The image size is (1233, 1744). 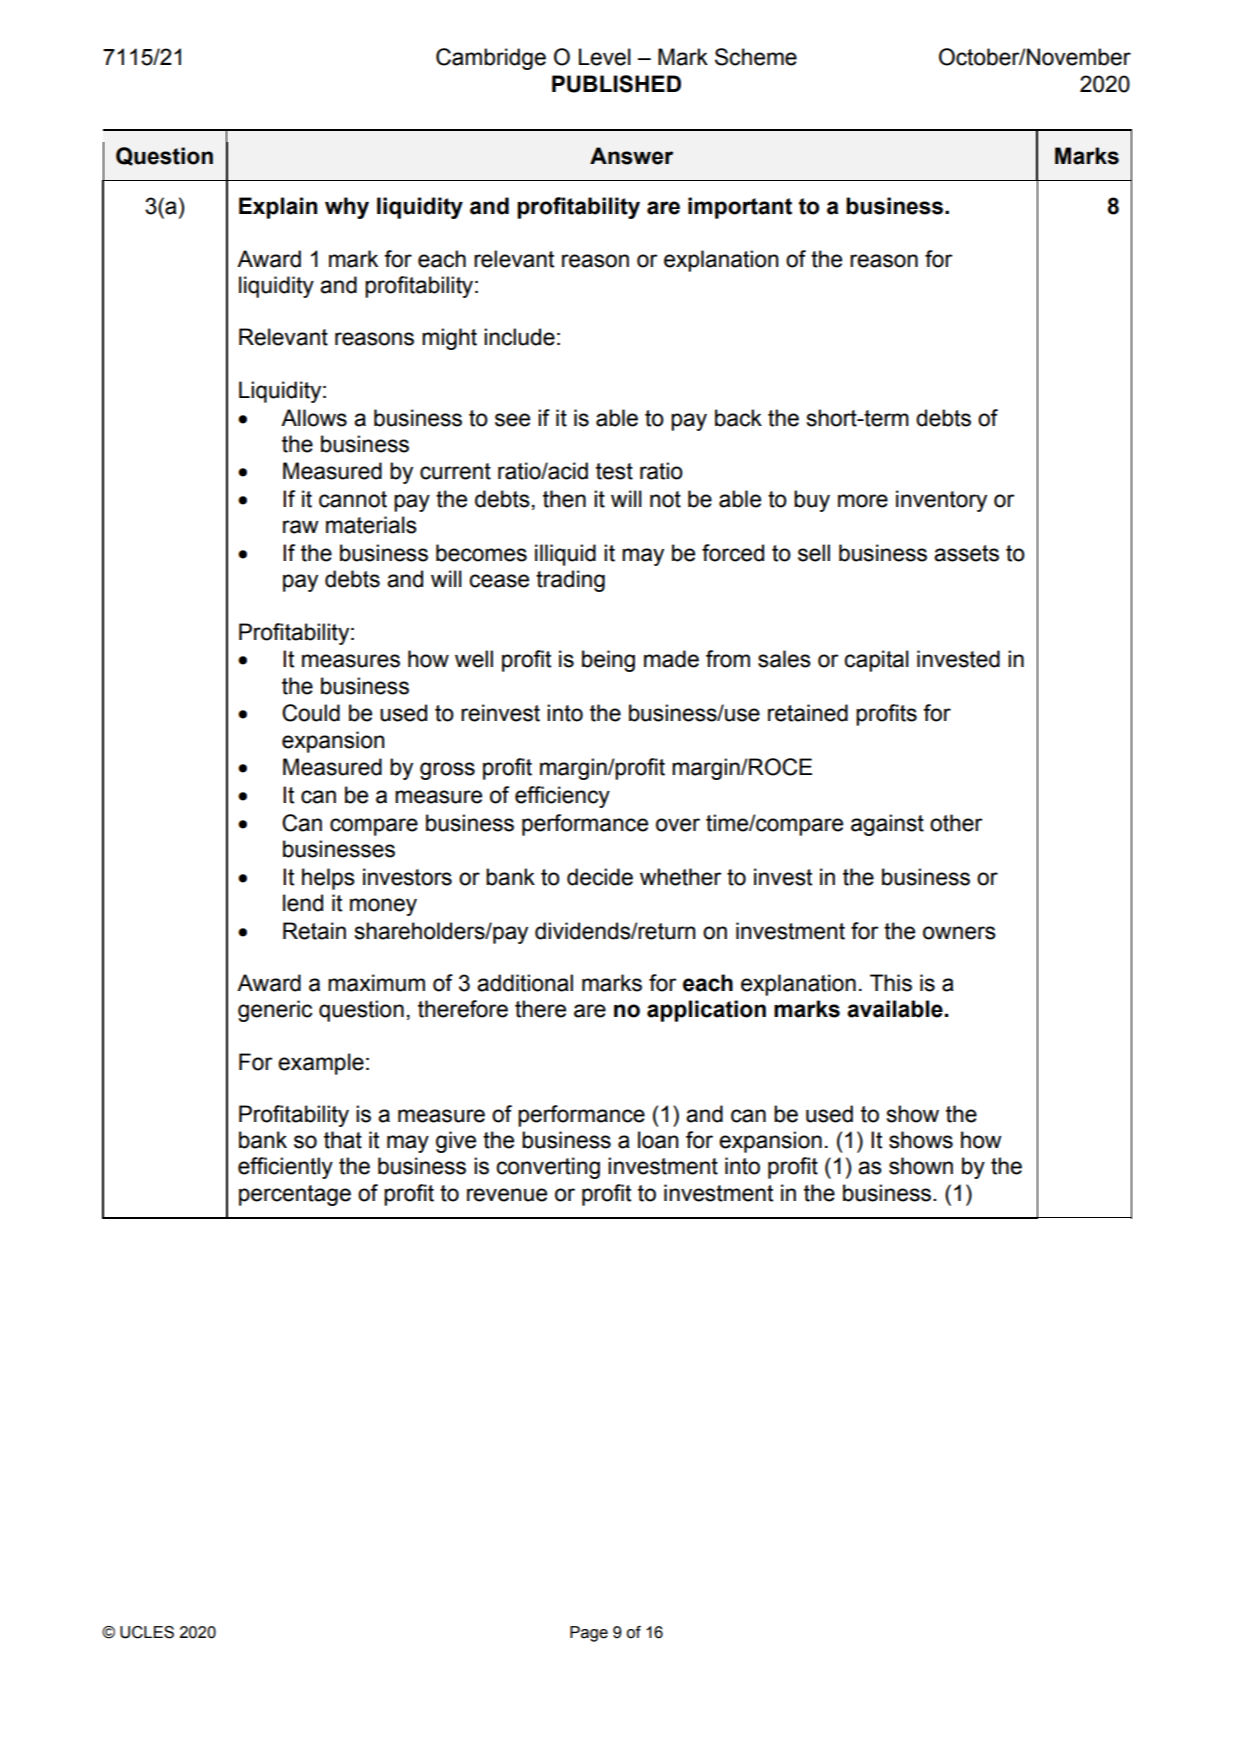 What do you see at coordinates (887, 825) in the image?
I see `against` at bounding box center [887, 825].
